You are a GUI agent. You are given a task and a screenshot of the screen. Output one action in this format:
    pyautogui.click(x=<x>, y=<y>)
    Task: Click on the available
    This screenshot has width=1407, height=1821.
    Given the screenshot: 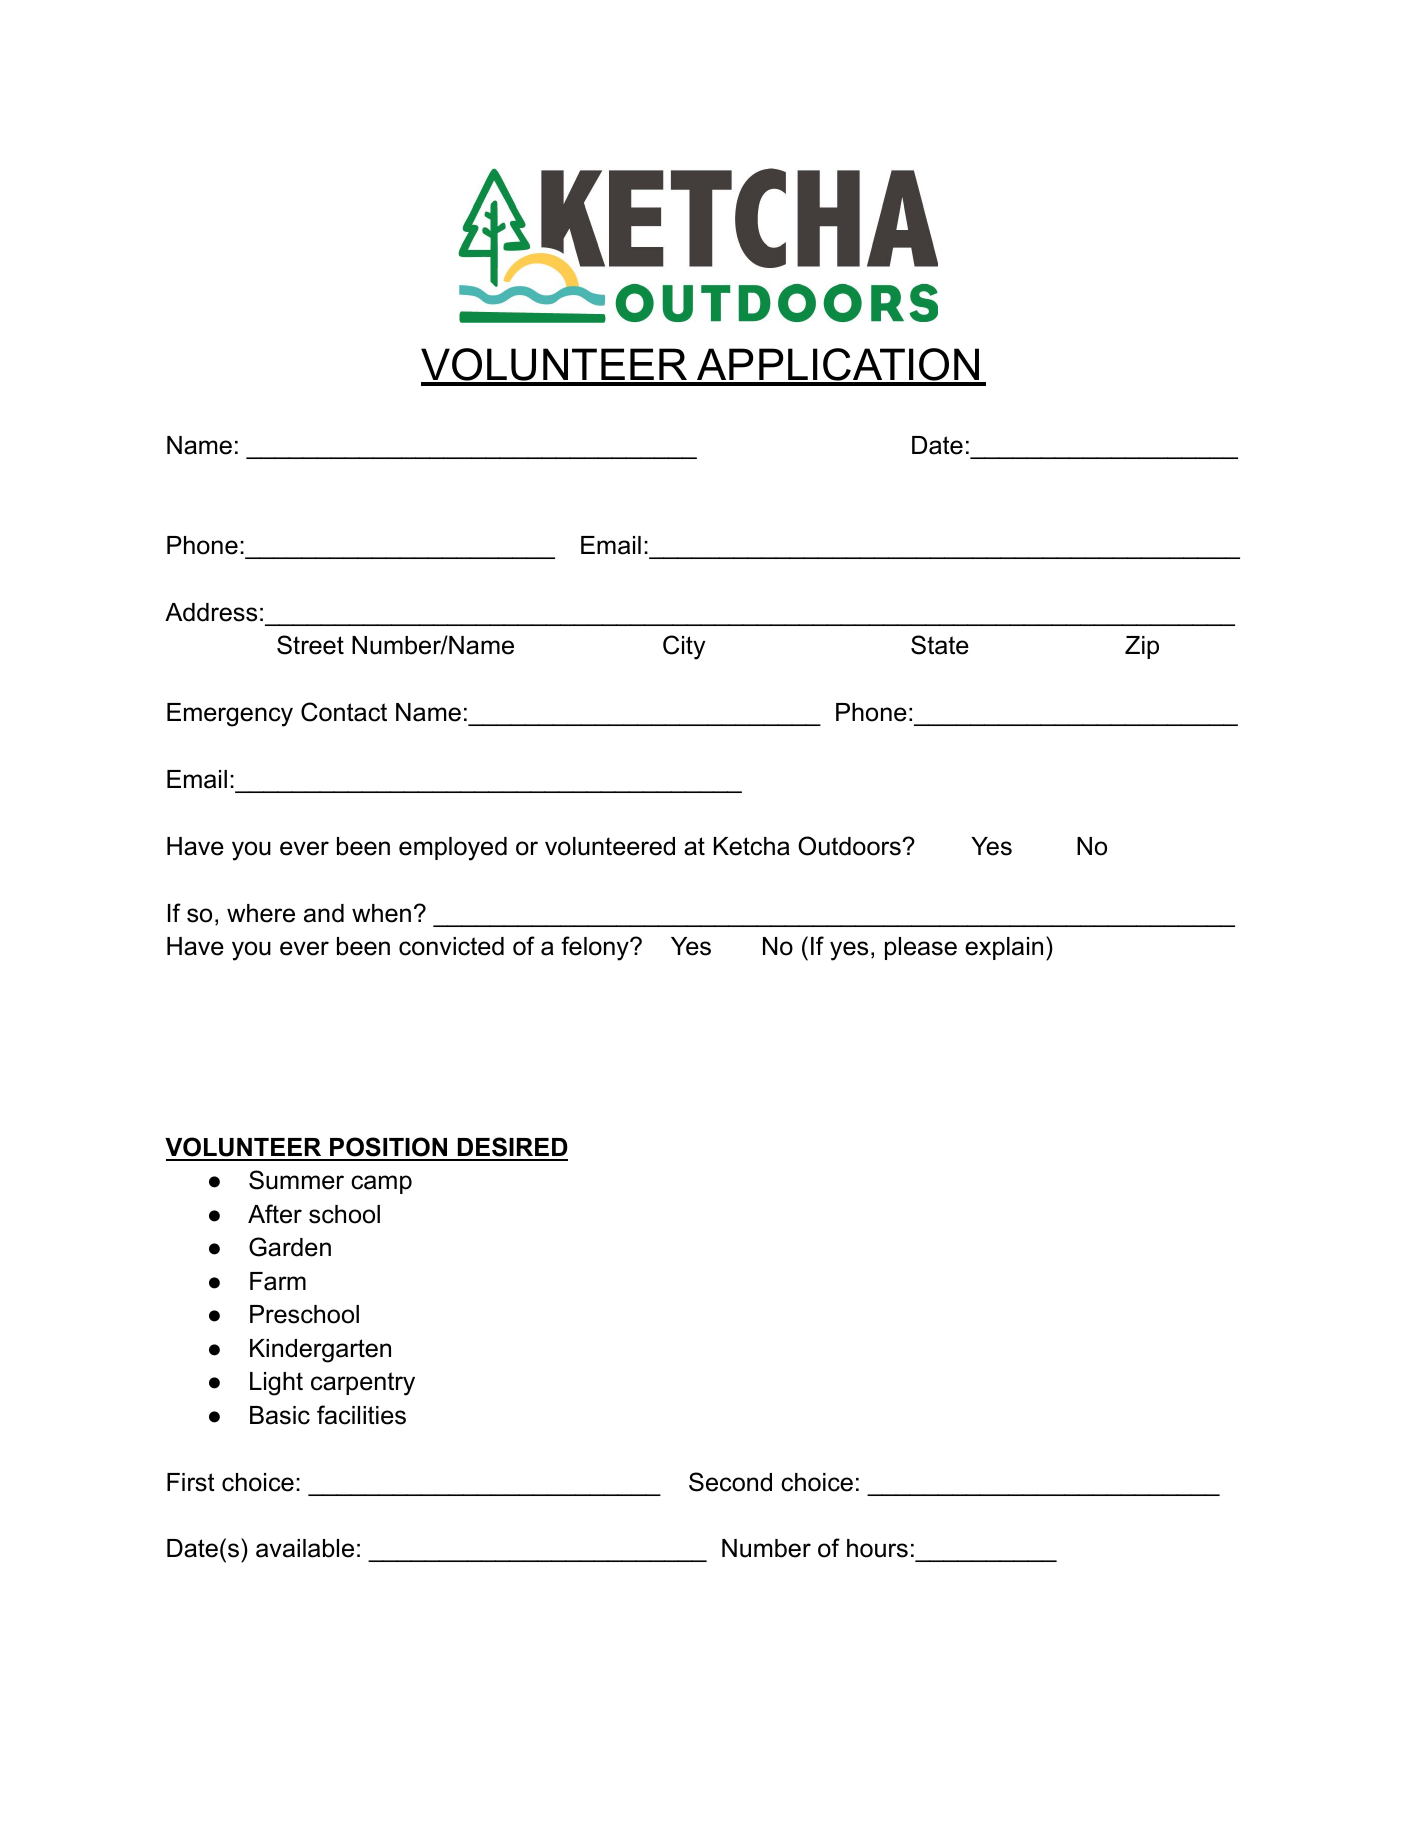 What is the action you would take?
    pyautogui.click(x=305, y=1548)
